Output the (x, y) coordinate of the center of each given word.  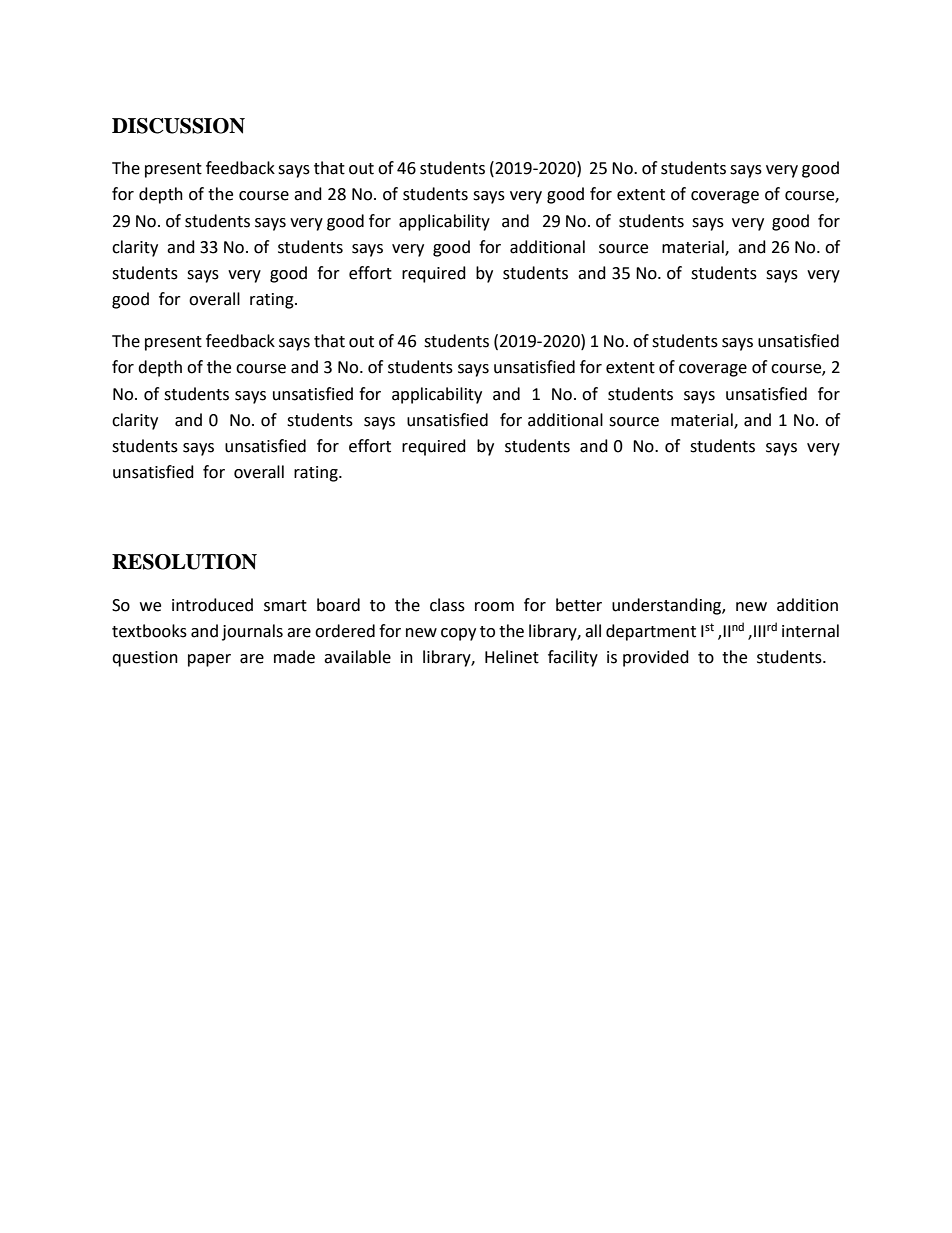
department (651, 632)
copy (458, 634)
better (579, 605)
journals (252, 632)
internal (810, 631)
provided (656, 658)
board (338, 605)
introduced (212, 605)
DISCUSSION (178, 126)
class (447, 605)
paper (209, 660)
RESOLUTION (184, 562)
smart (285, 606)
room (494, 607)
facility (573, 658)
